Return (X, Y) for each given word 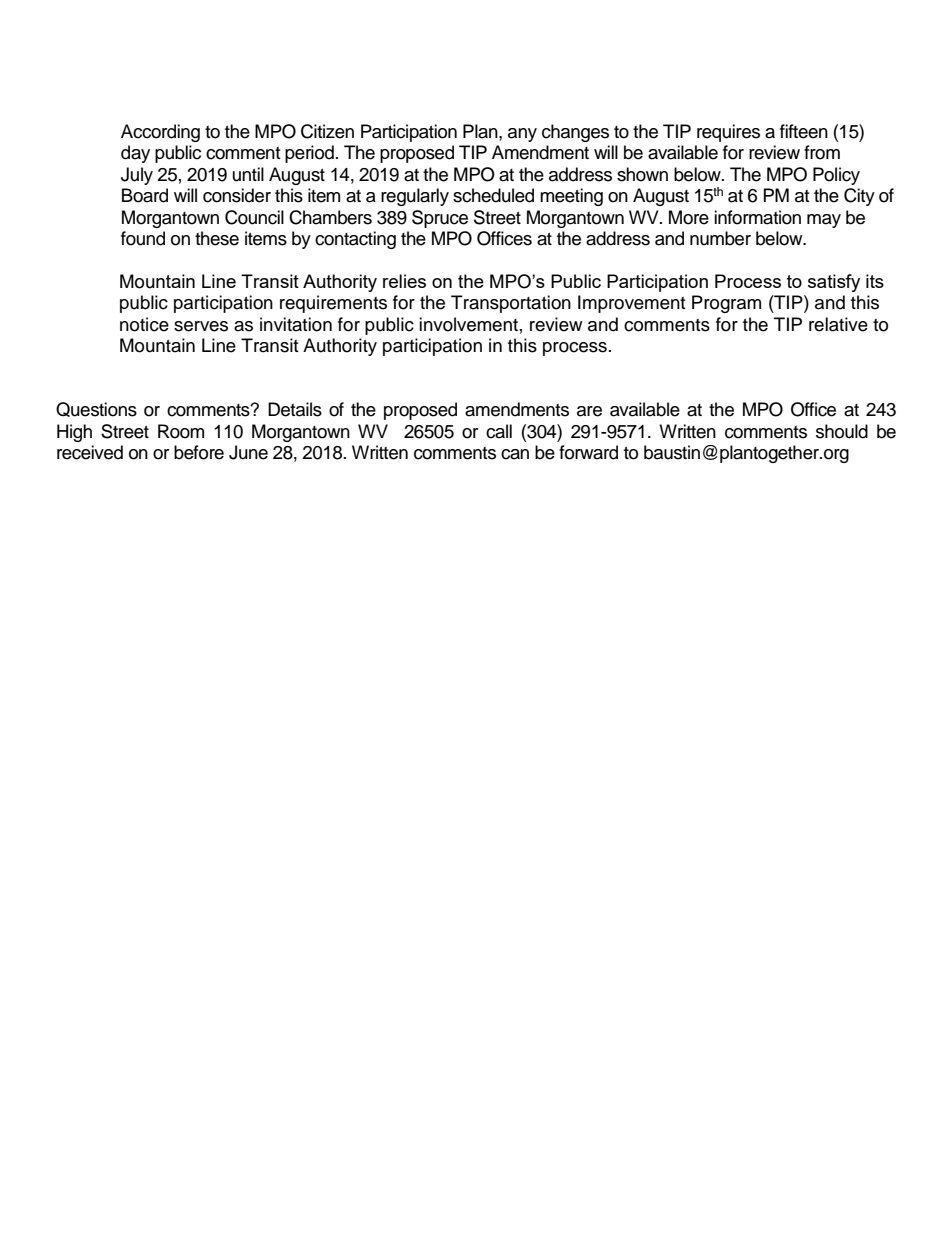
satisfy (834, 283)
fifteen (804, 131)
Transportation (511, 304)
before (199, 452)
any (522, 135)
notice (144, 324)
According (160, 133)
